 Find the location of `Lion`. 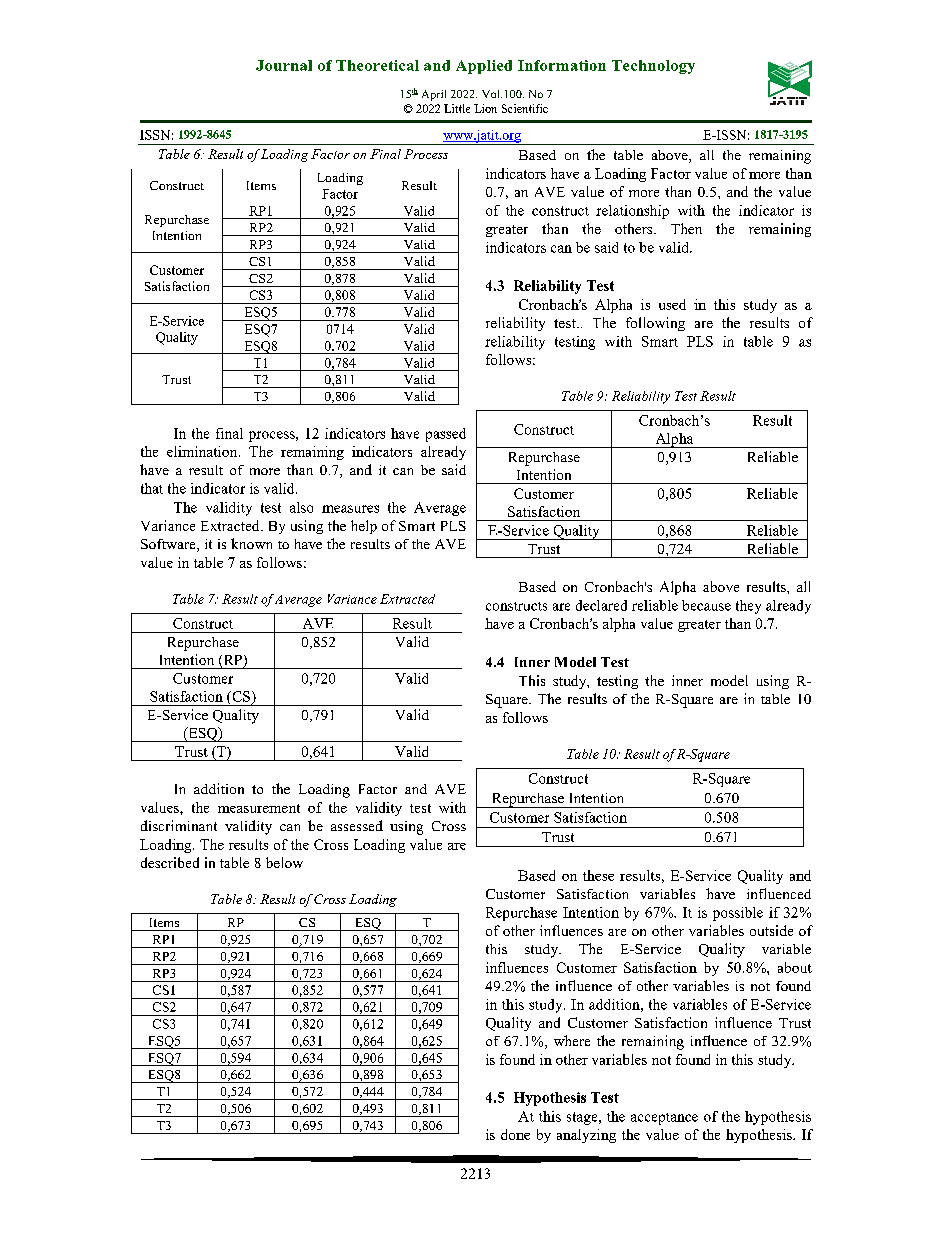

Lion is located at coordinates (485, 108).
